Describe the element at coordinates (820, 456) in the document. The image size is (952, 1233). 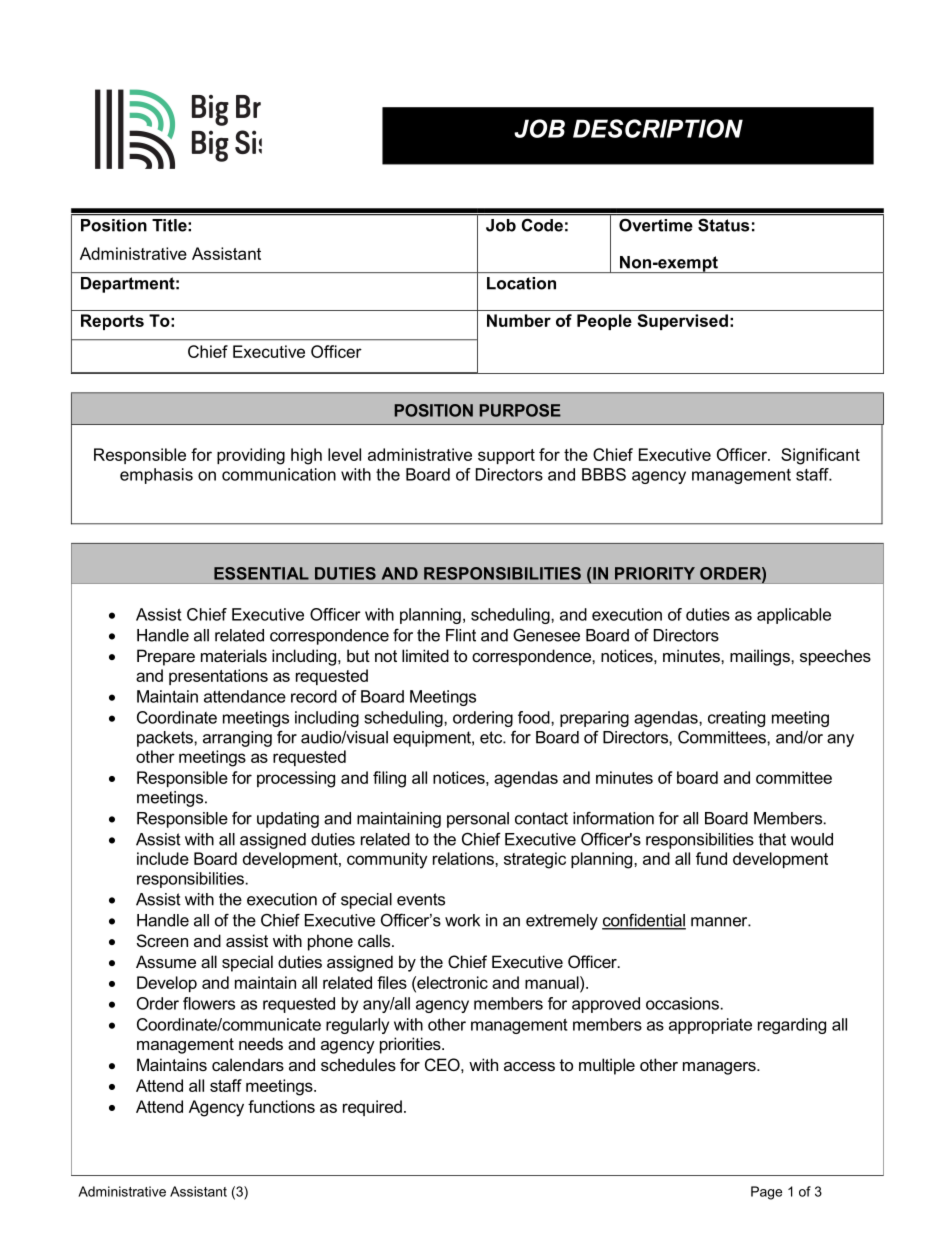
I see `Significant` at that location.
